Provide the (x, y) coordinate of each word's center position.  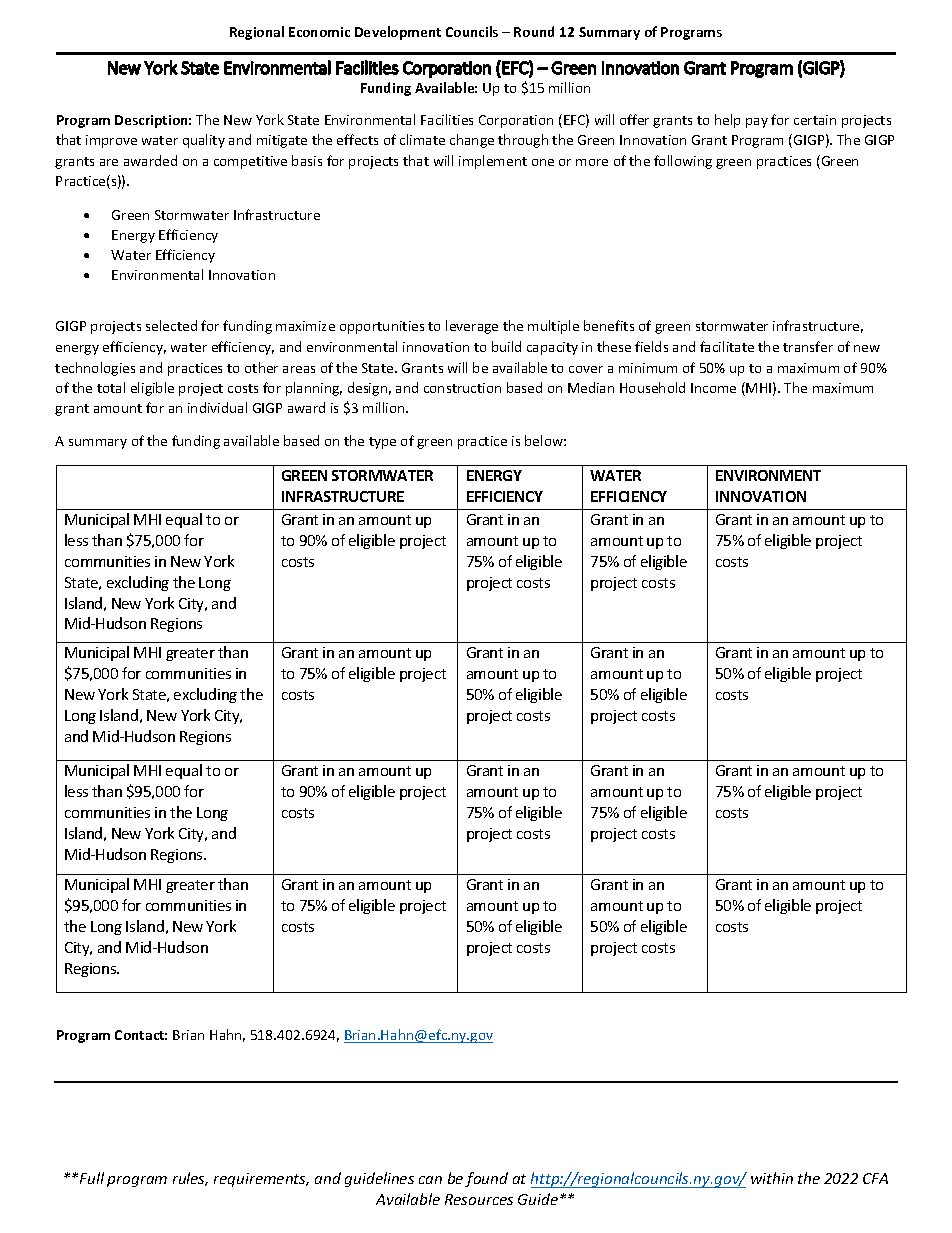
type (382, 443)
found (486, 1179)
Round (534, 31)
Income (713, 388)
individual (217, 407)
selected (171, 325)
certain (815, 120)
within (772, 1178)
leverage (472, 327)
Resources (479, 1199)
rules (190, 1179)
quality (204, 141)
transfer (808, 346)
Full (92, 1178)
